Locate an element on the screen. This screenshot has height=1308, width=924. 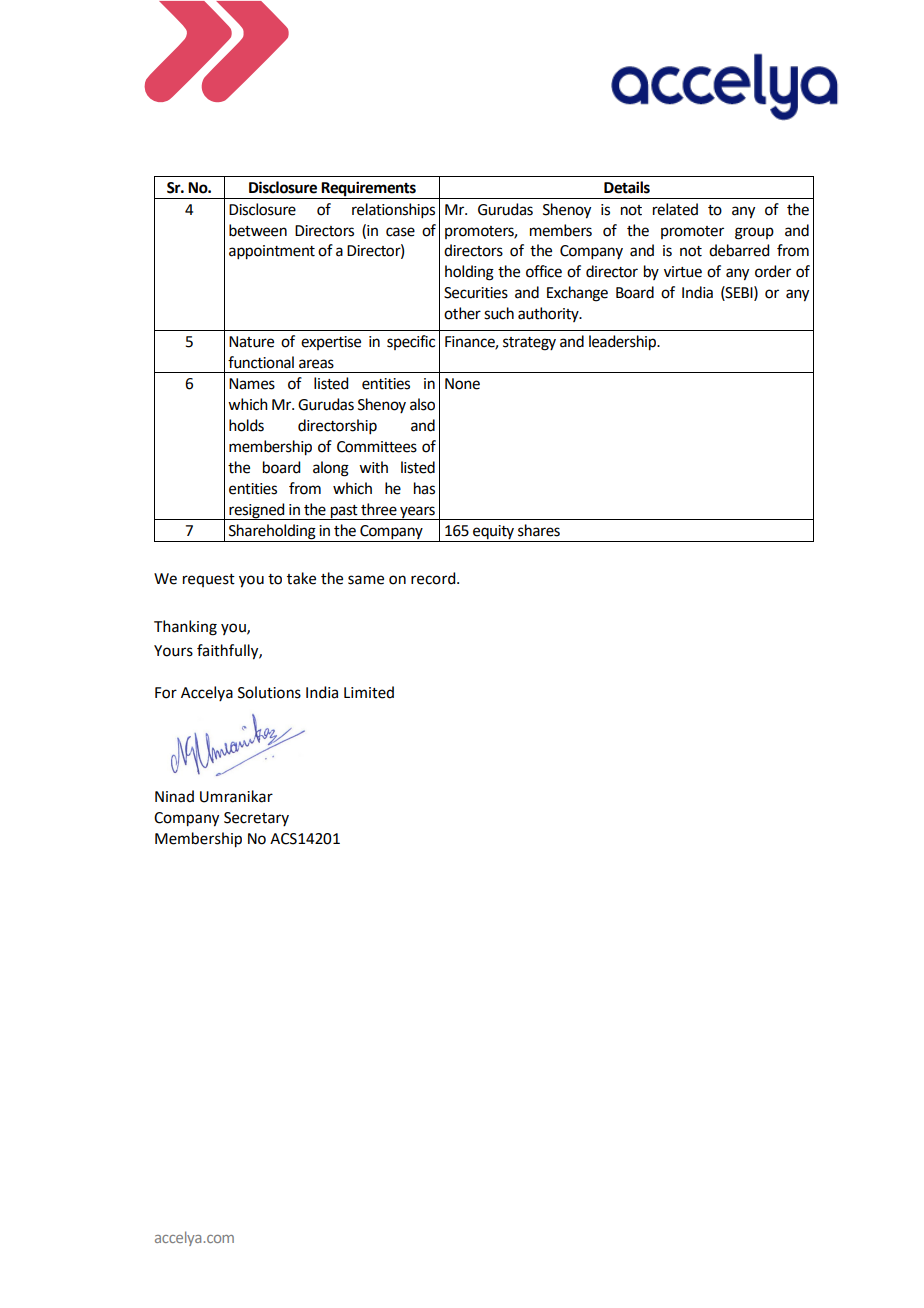
between is located at coordinates (258, 230).
